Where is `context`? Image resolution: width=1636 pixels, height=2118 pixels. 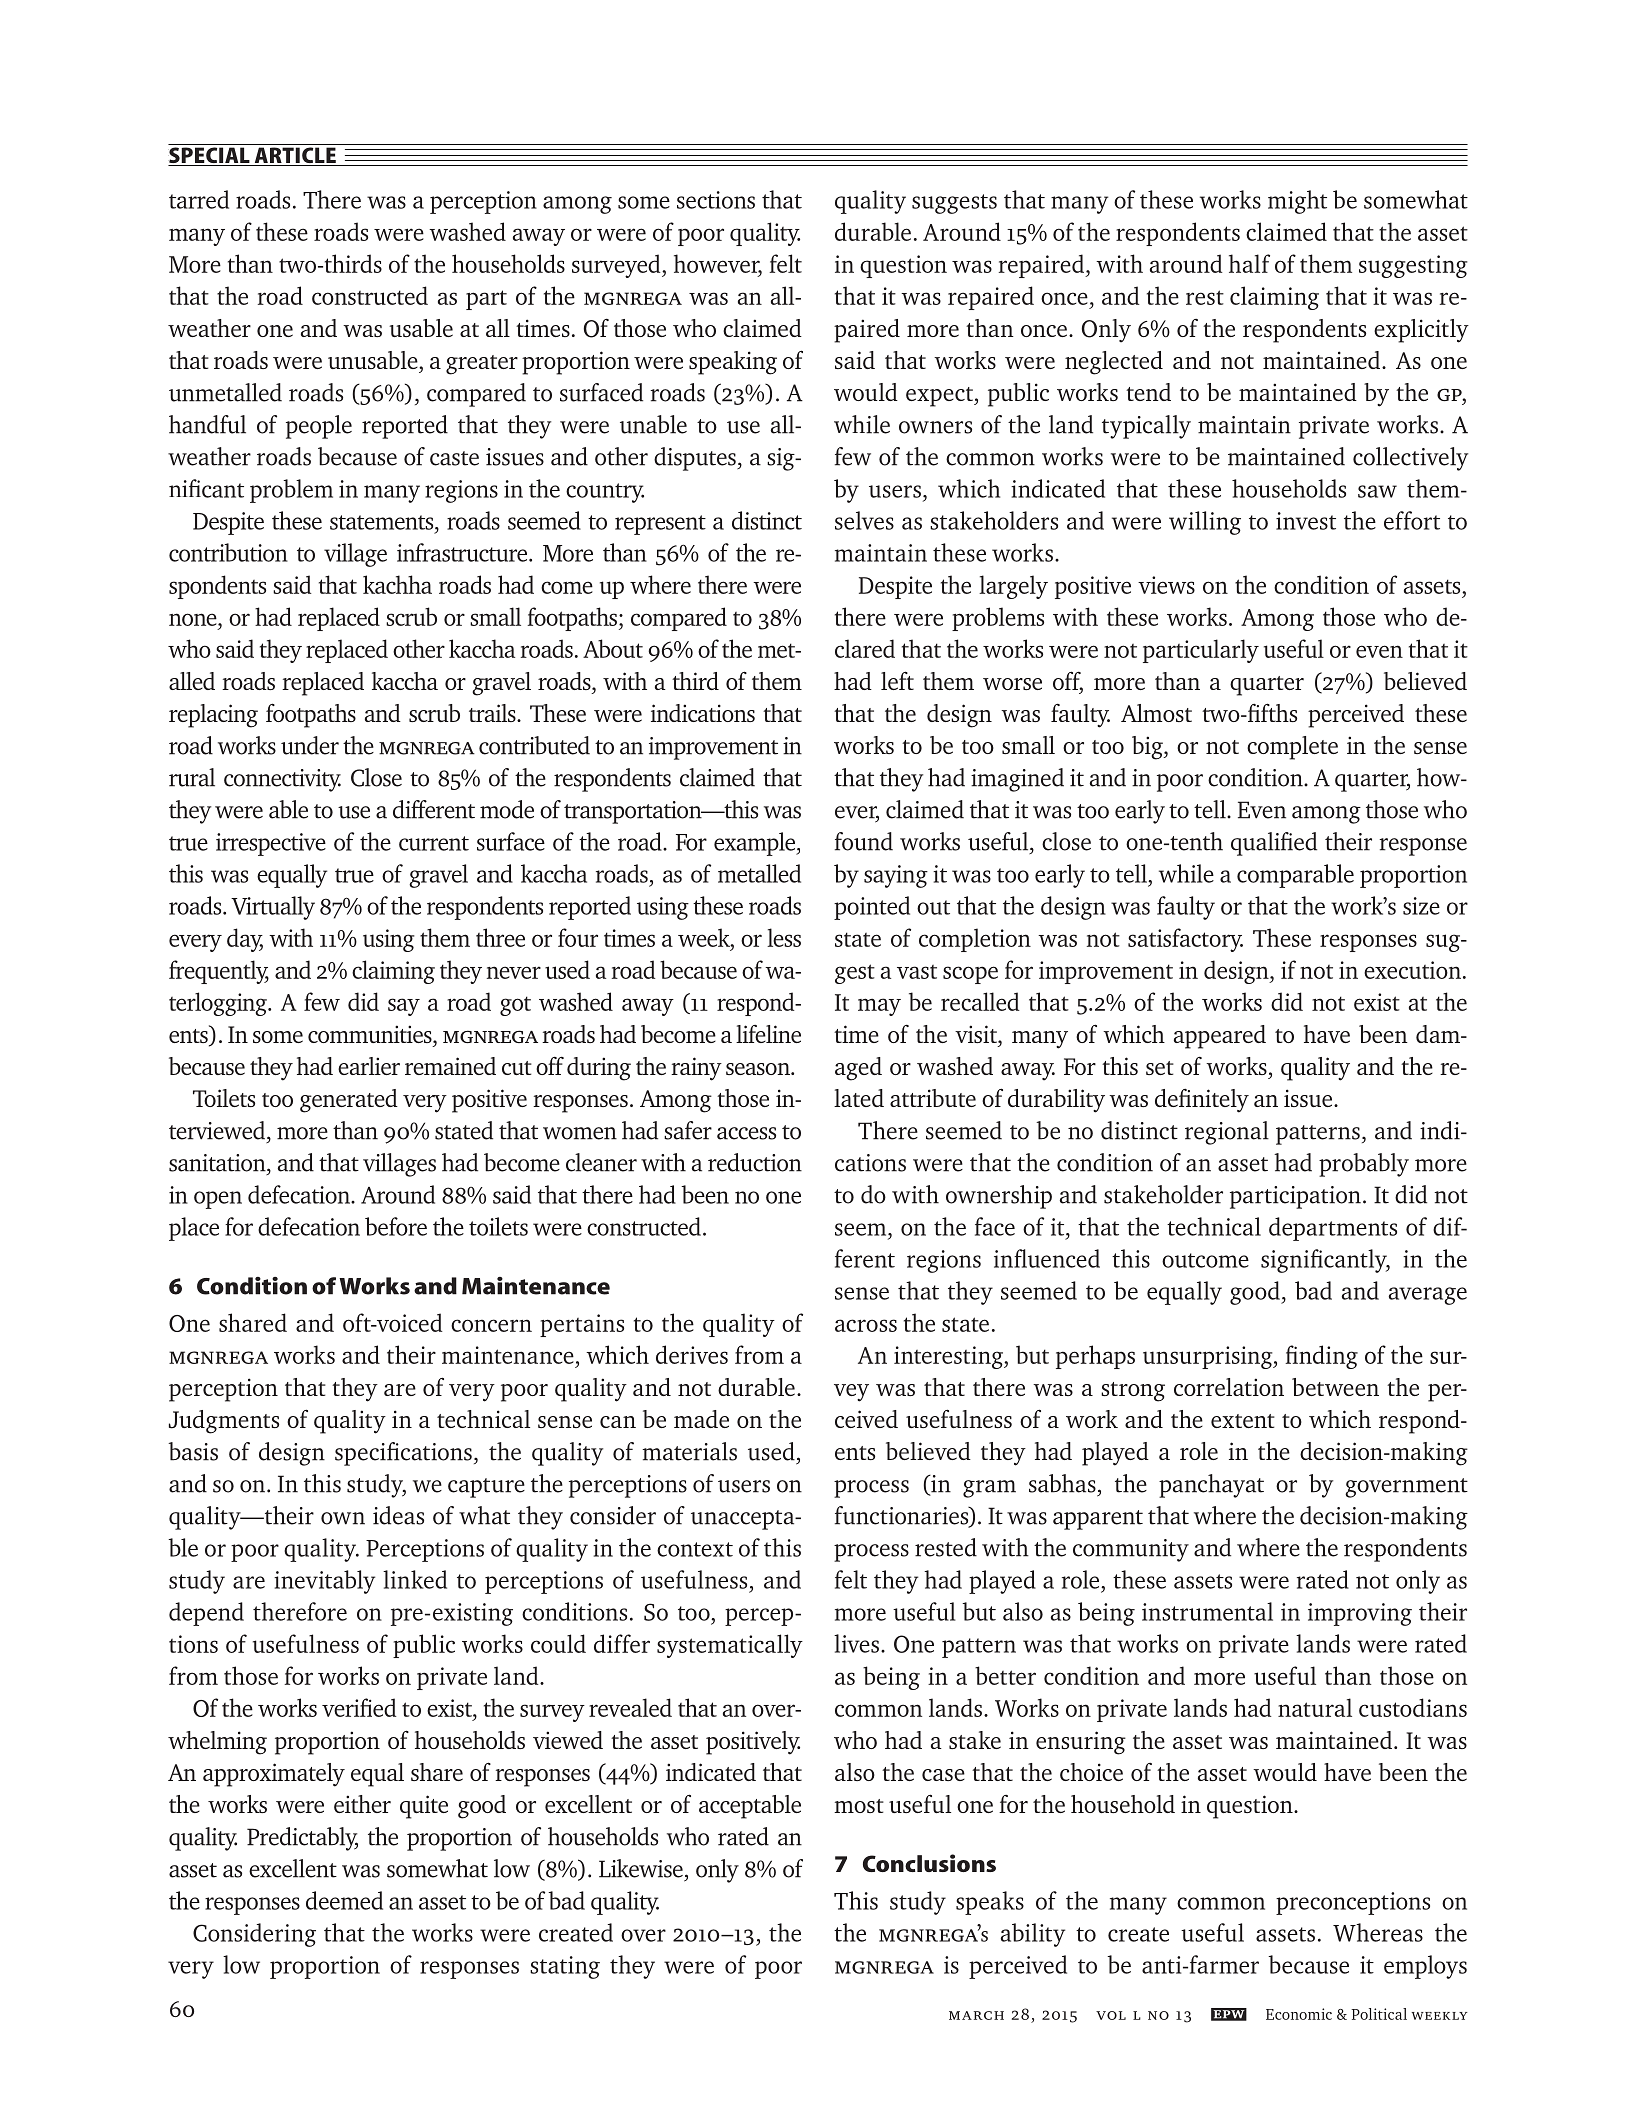
context is located at coordinates (695, 1549).
